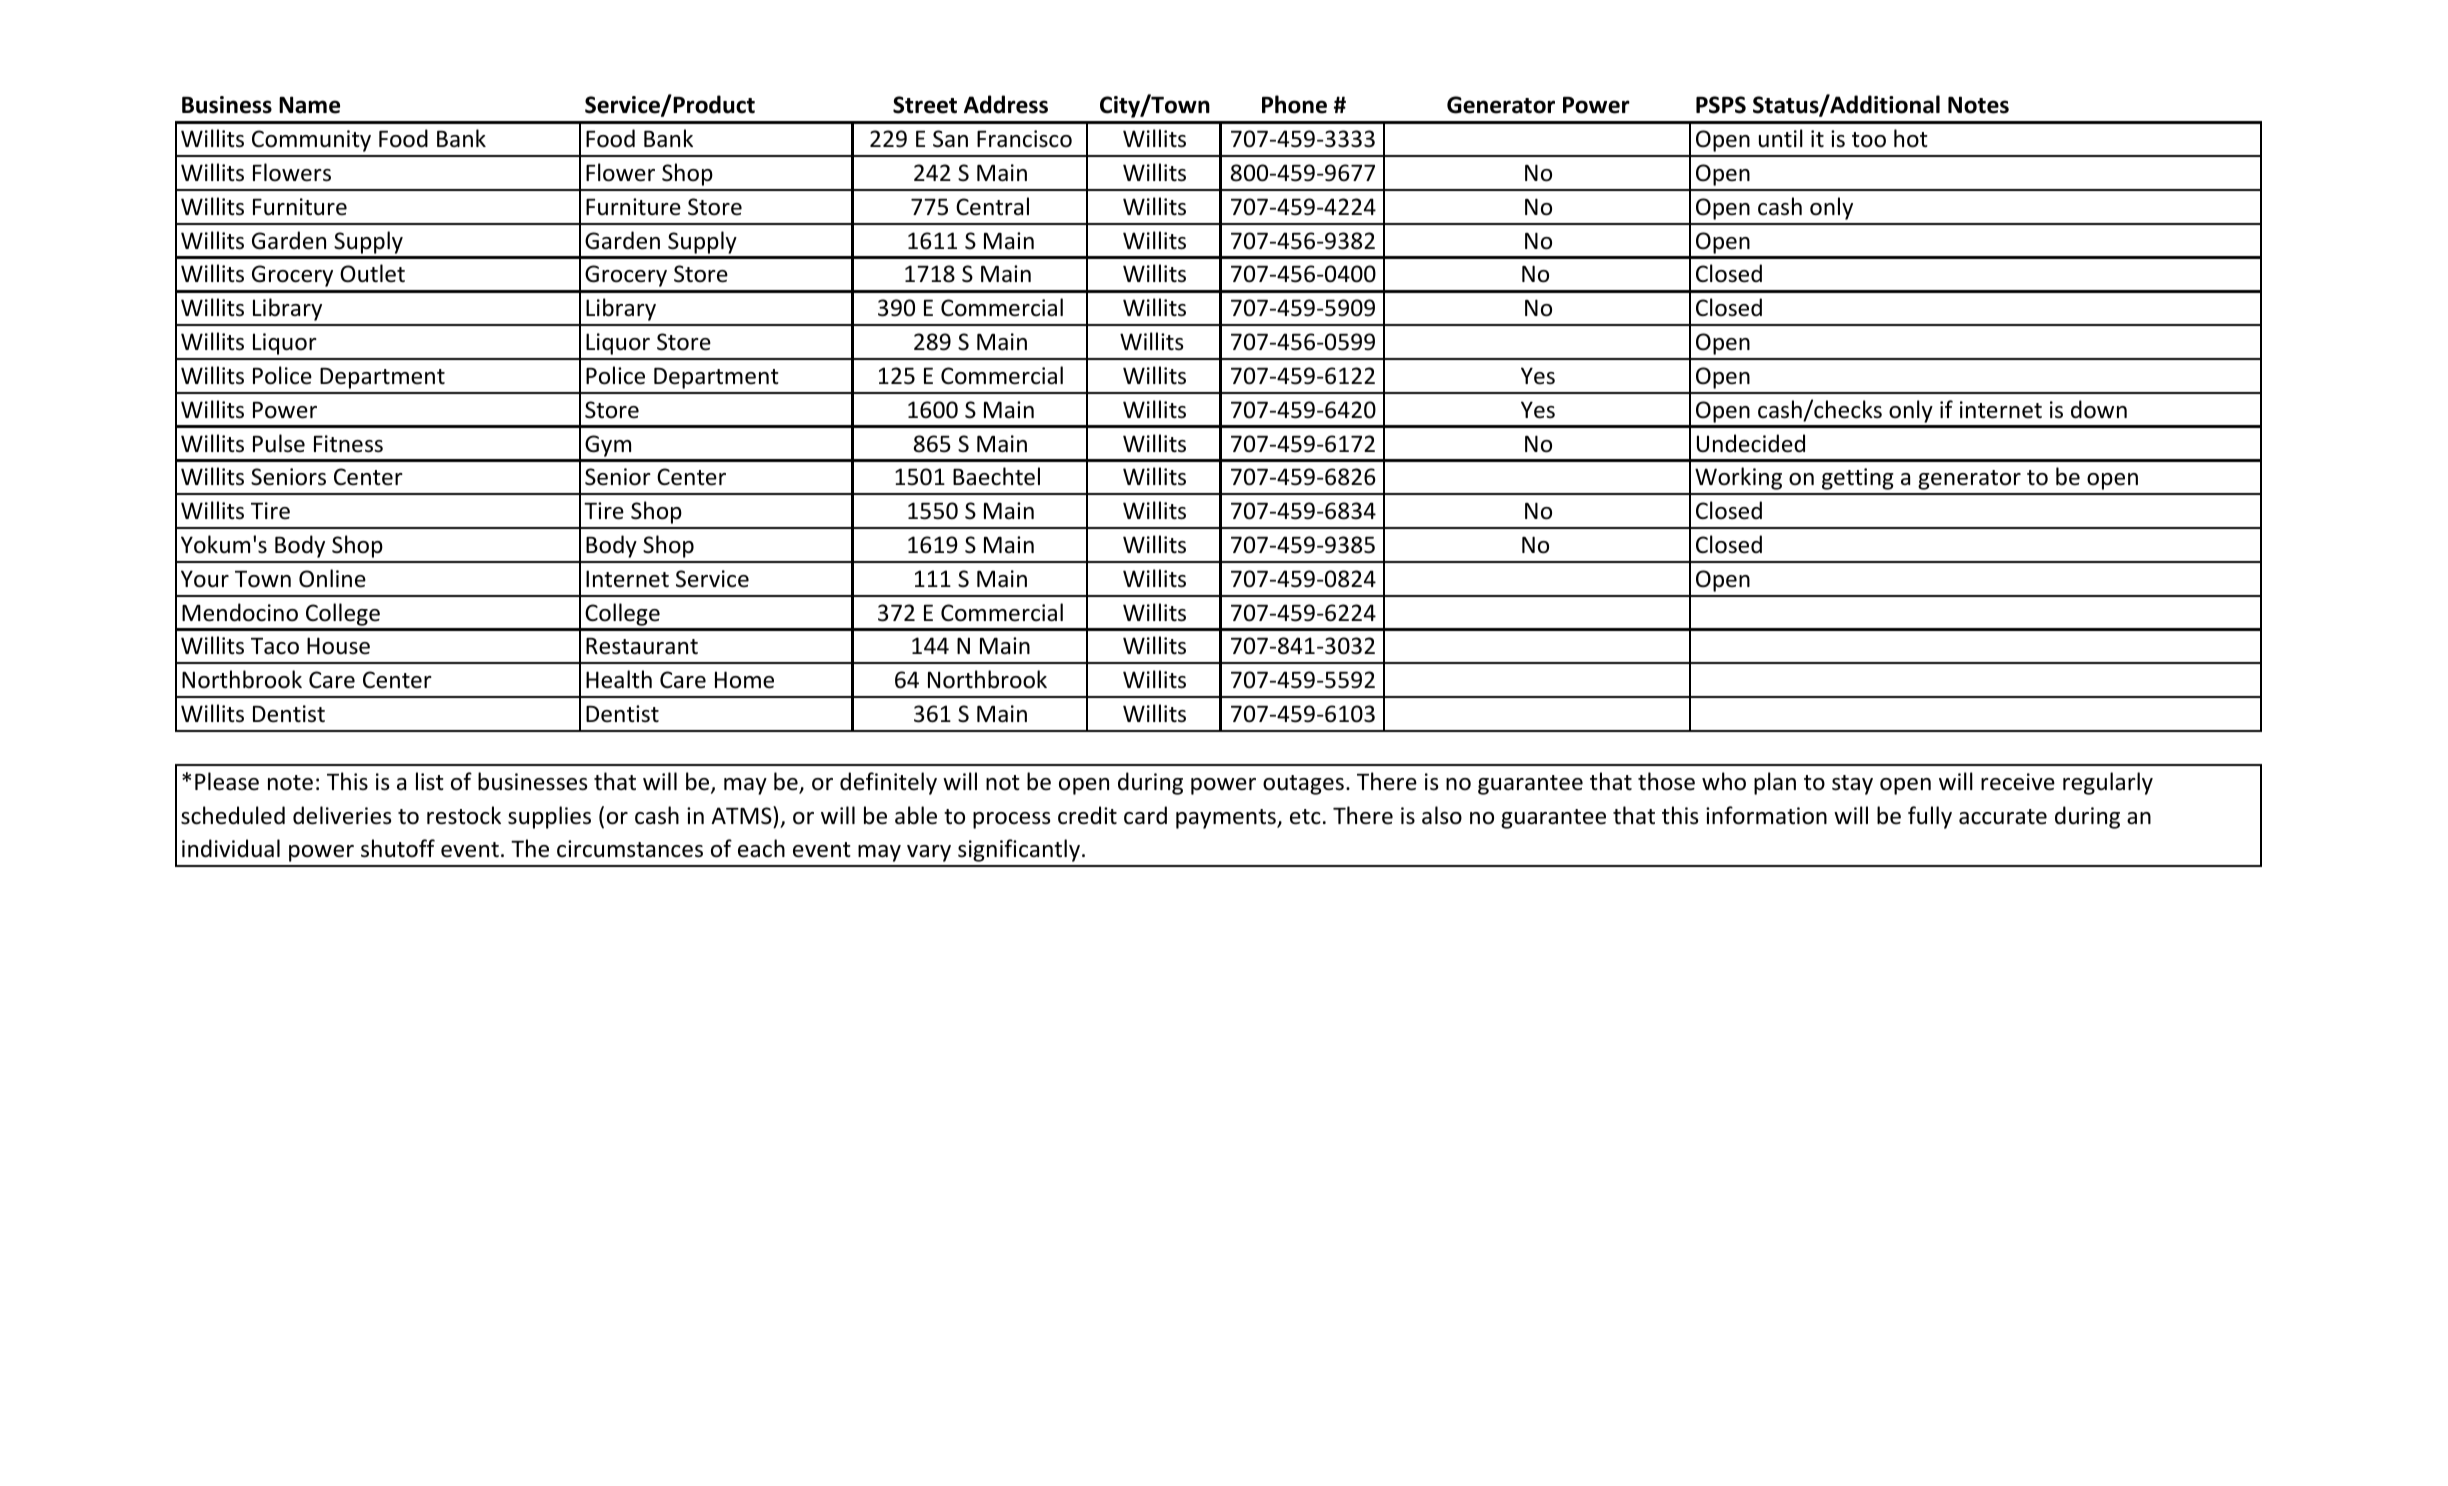 The width and height of the screenshot is (2448, 1486). What do you see at coordinates (348, 444) in the screenshot?
I see `Fitness` at bounding box center [348, 444].
